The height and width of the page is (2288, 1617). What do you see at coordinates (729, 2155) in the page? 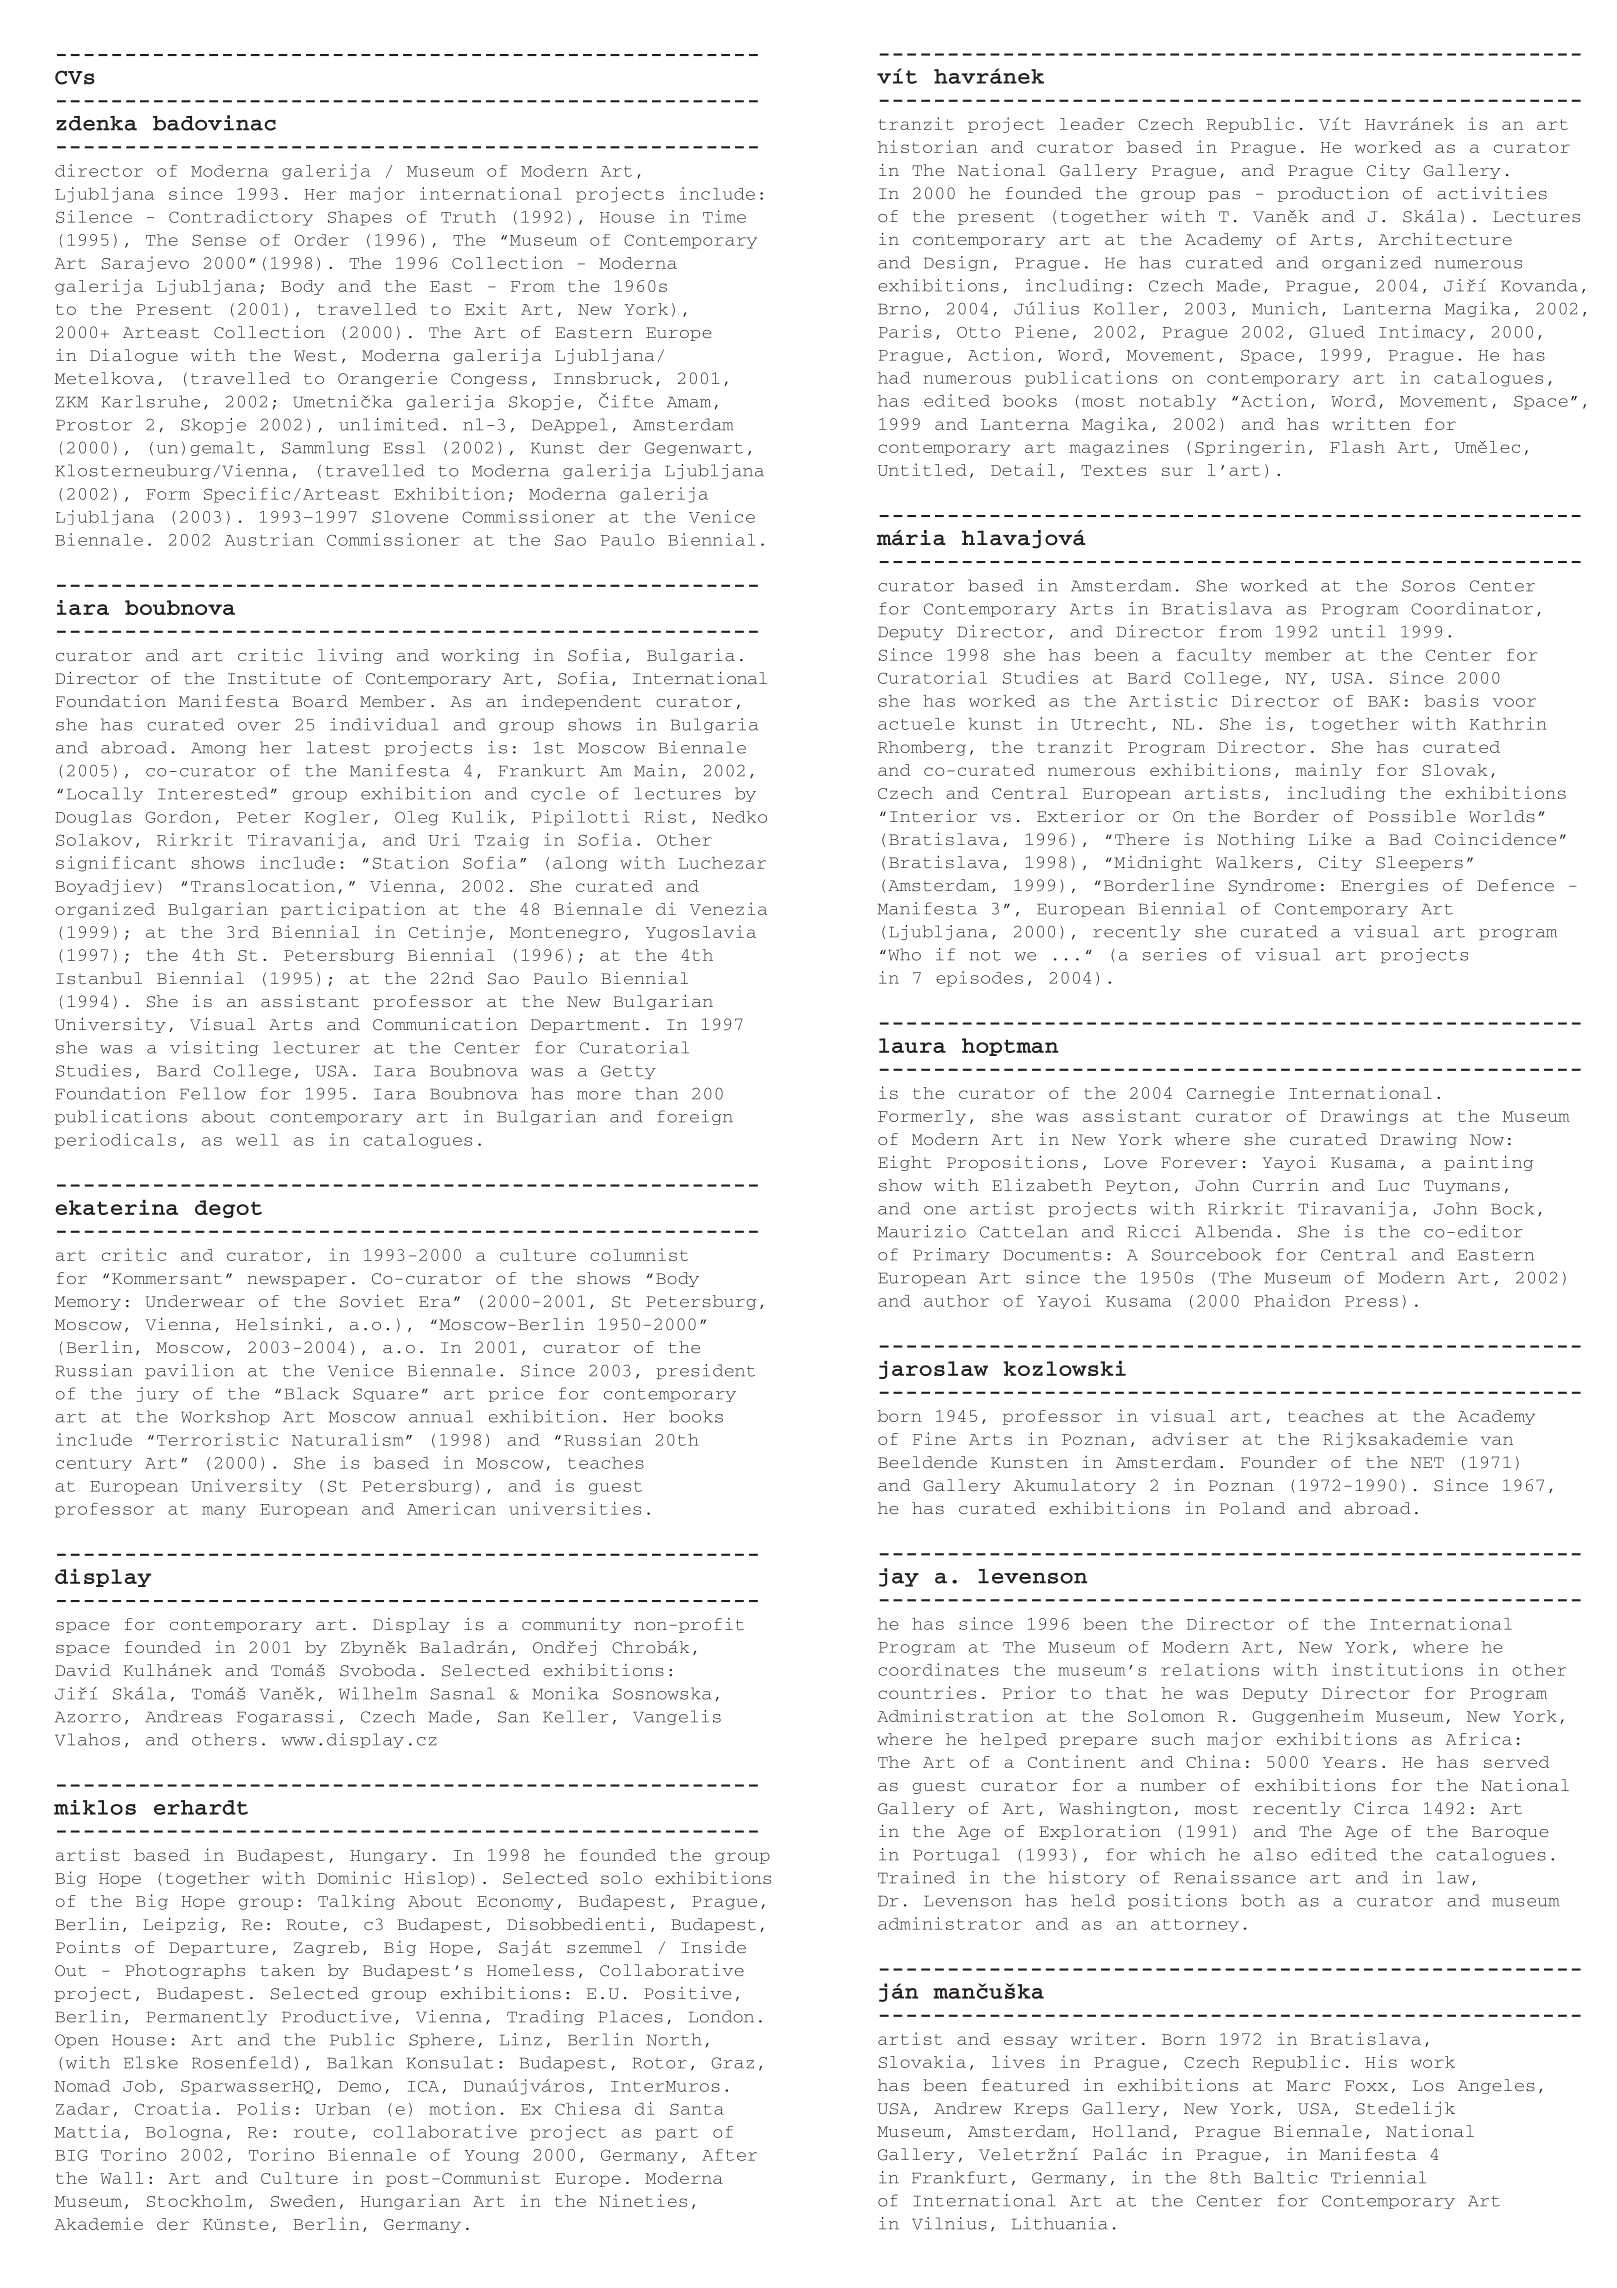
I see `After` at bounding box center [729, 2155].
